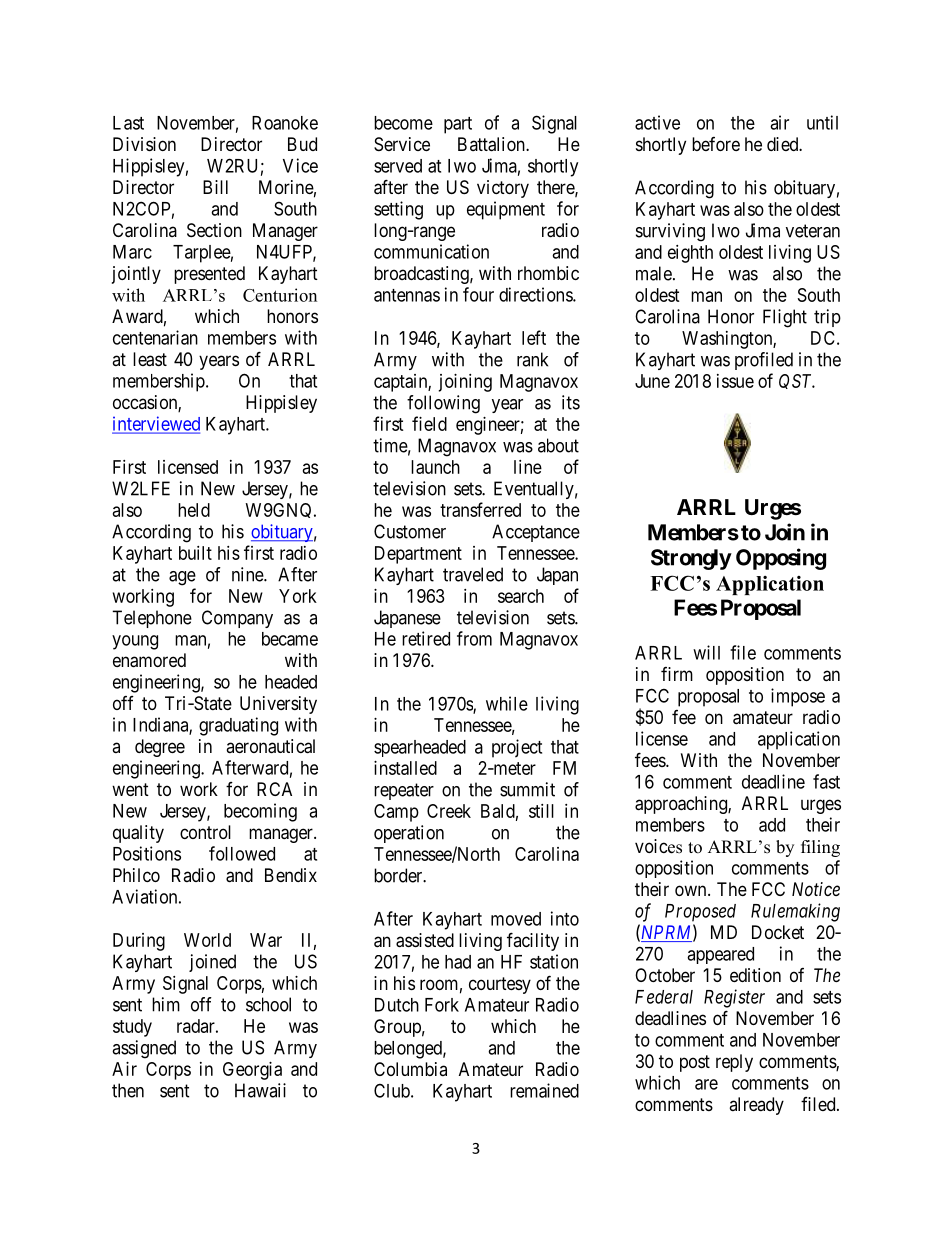 This screenshot has height=1233, width=952. I want to click on Columbia, so click(410, 1069).
